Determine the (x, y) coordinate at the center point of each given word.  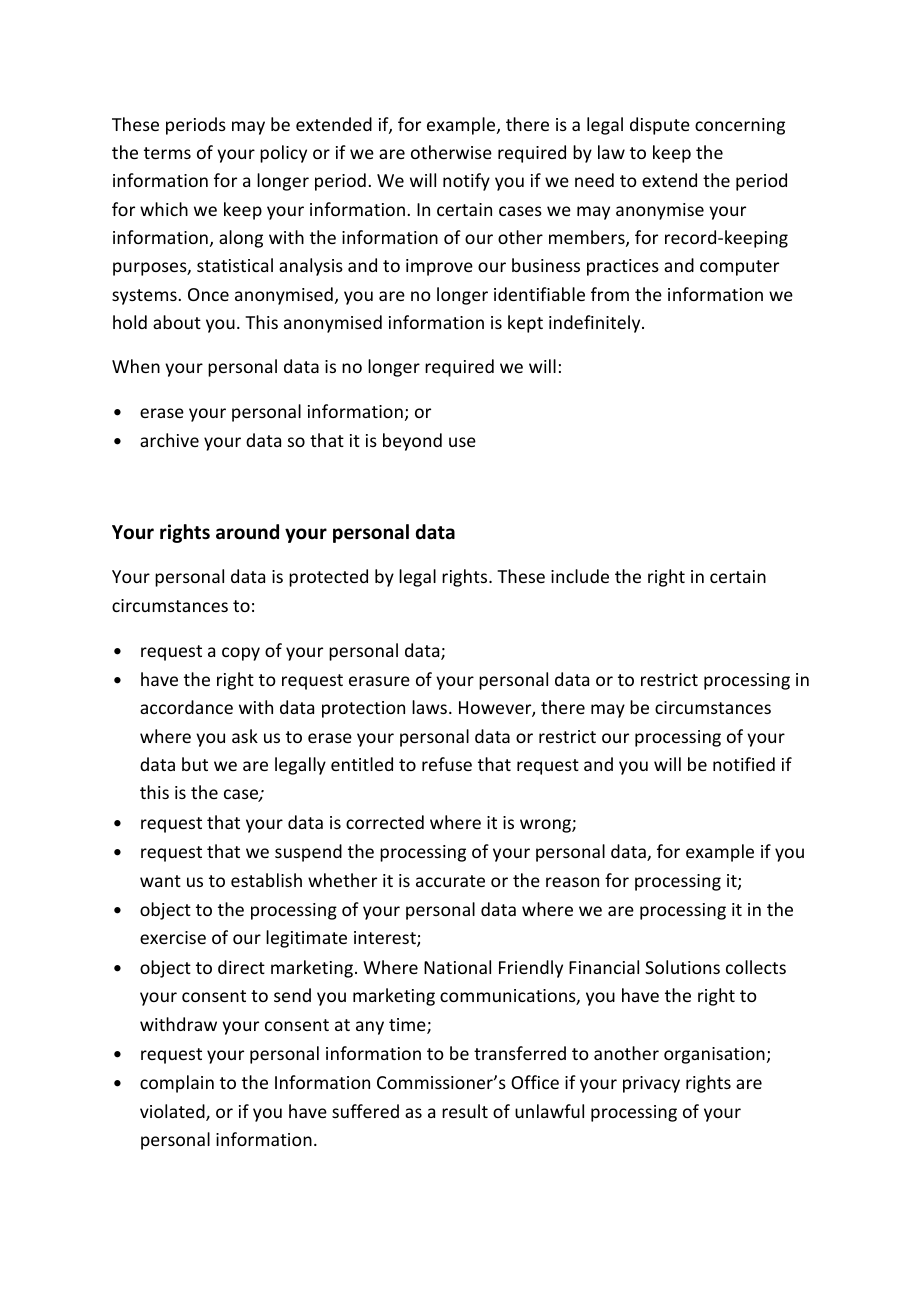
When (136, 366)
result (465, 1111)
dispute (660, 126)
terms (167, 153)
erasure (379, 681)
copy (241, 654)
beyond (412, 442)
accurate (450, 881)
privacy (651, 1084)
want (160, 881)
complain (177, 1084)
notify (466, 182)
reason (572, 882)
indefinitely (596, 324)
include (580, 576)
